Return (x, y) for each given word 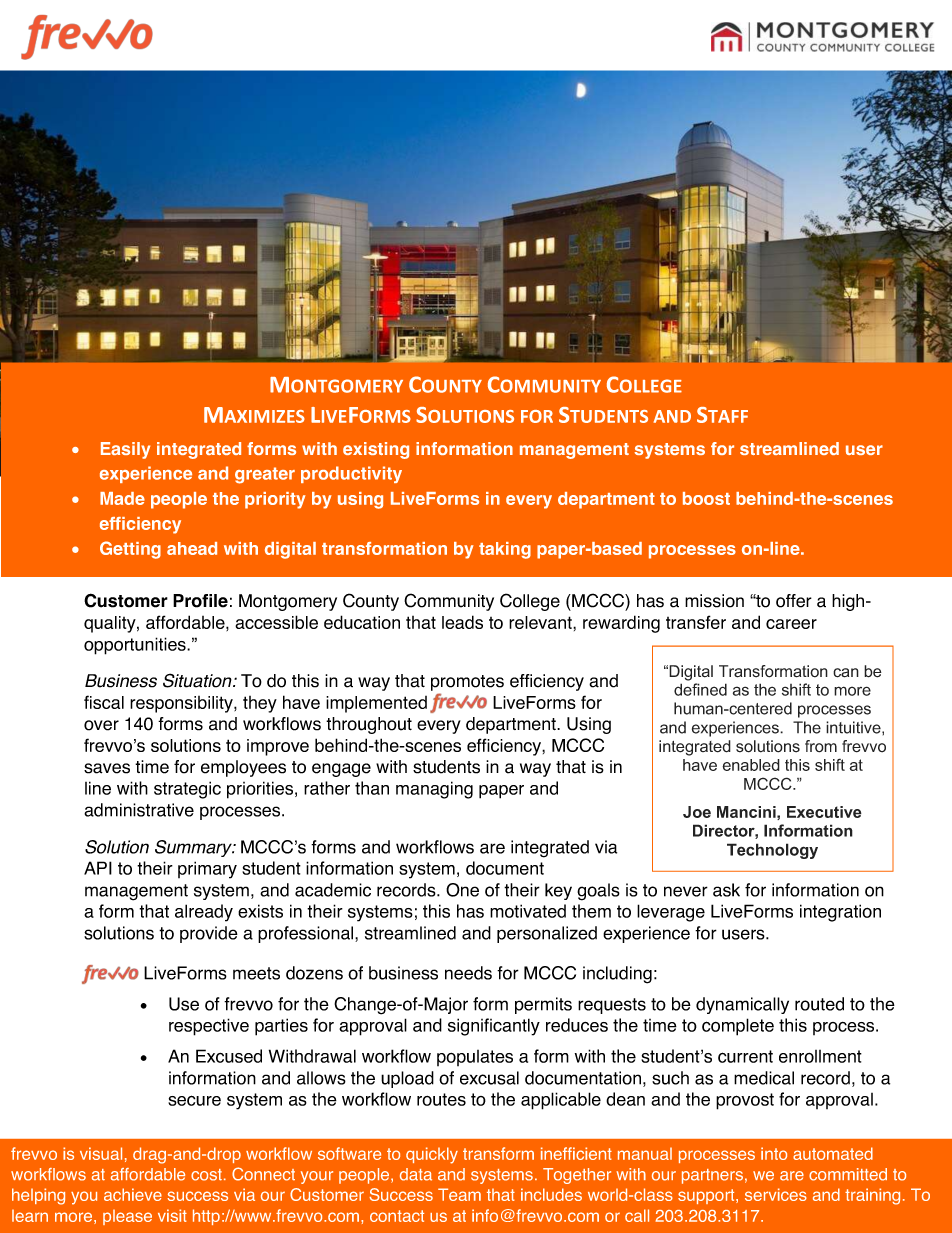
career (791, 624)
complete (738, 1027)
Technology (772, 851)
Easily (125, 450)
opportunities (136, 646)
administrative (139, 810)
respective (209, 1027)
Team (459, 1194)
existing (376, 450)
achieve (133, 1194)
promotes (467, 683)
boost (706, 498)
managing (434, 790)
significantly (494, 1027)
